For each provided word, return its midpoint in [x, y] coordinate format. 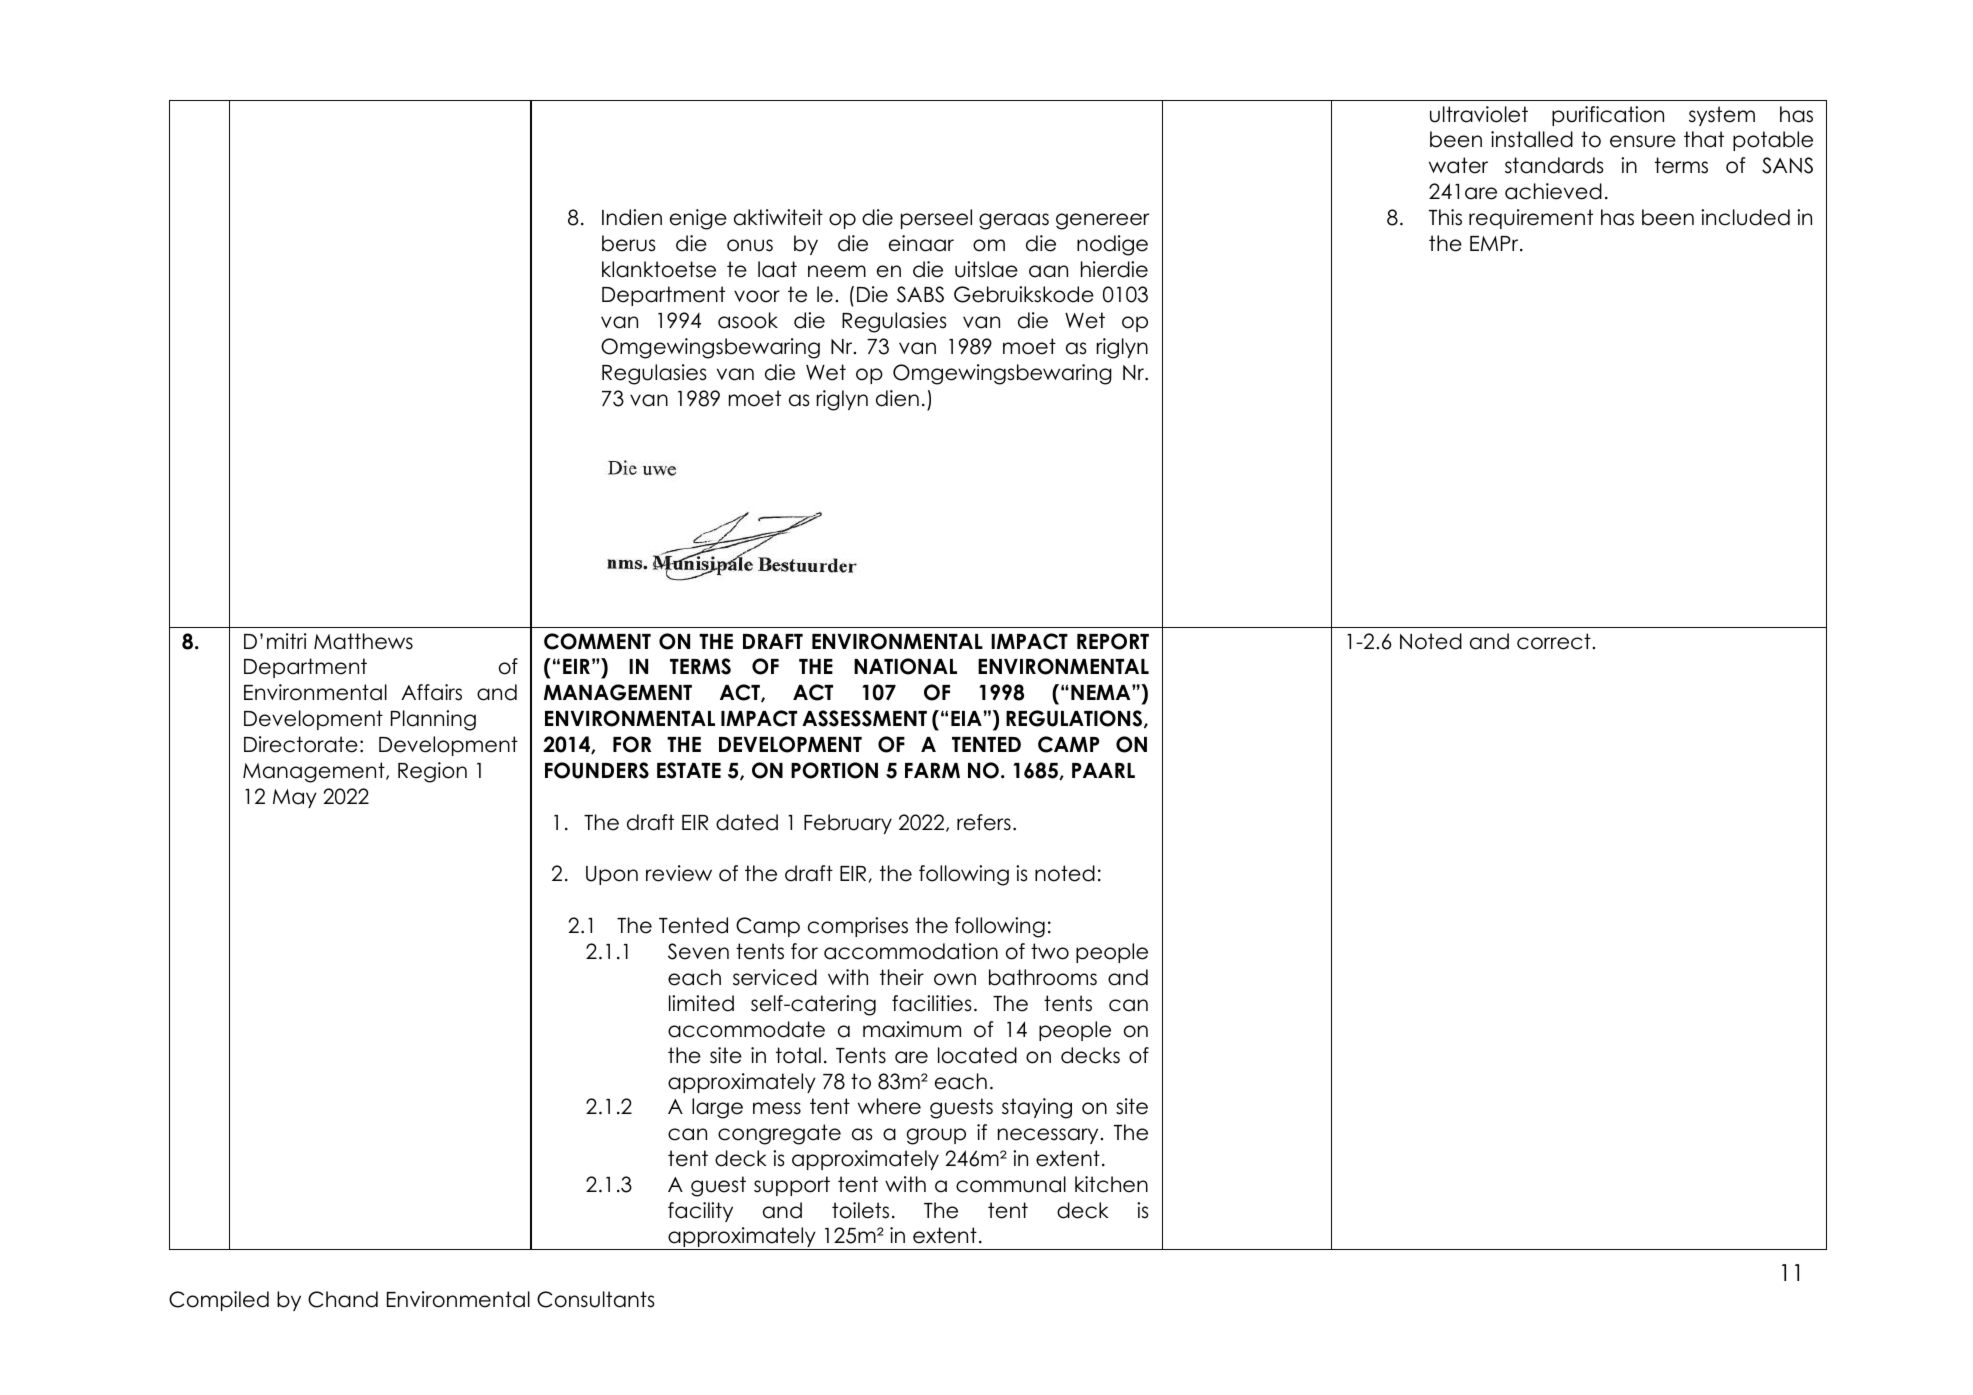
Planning [433, 720]
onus [750, 245]
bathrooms [1043, 977]
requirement [1531, 219]
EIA [966, 718]
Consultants [595, 1299]
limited [701, 1003]
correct [1554, 641]
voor [757, 296]
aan [1048, 271]
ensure [1643, 141]
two [1050, 951]
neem [837, 271]
